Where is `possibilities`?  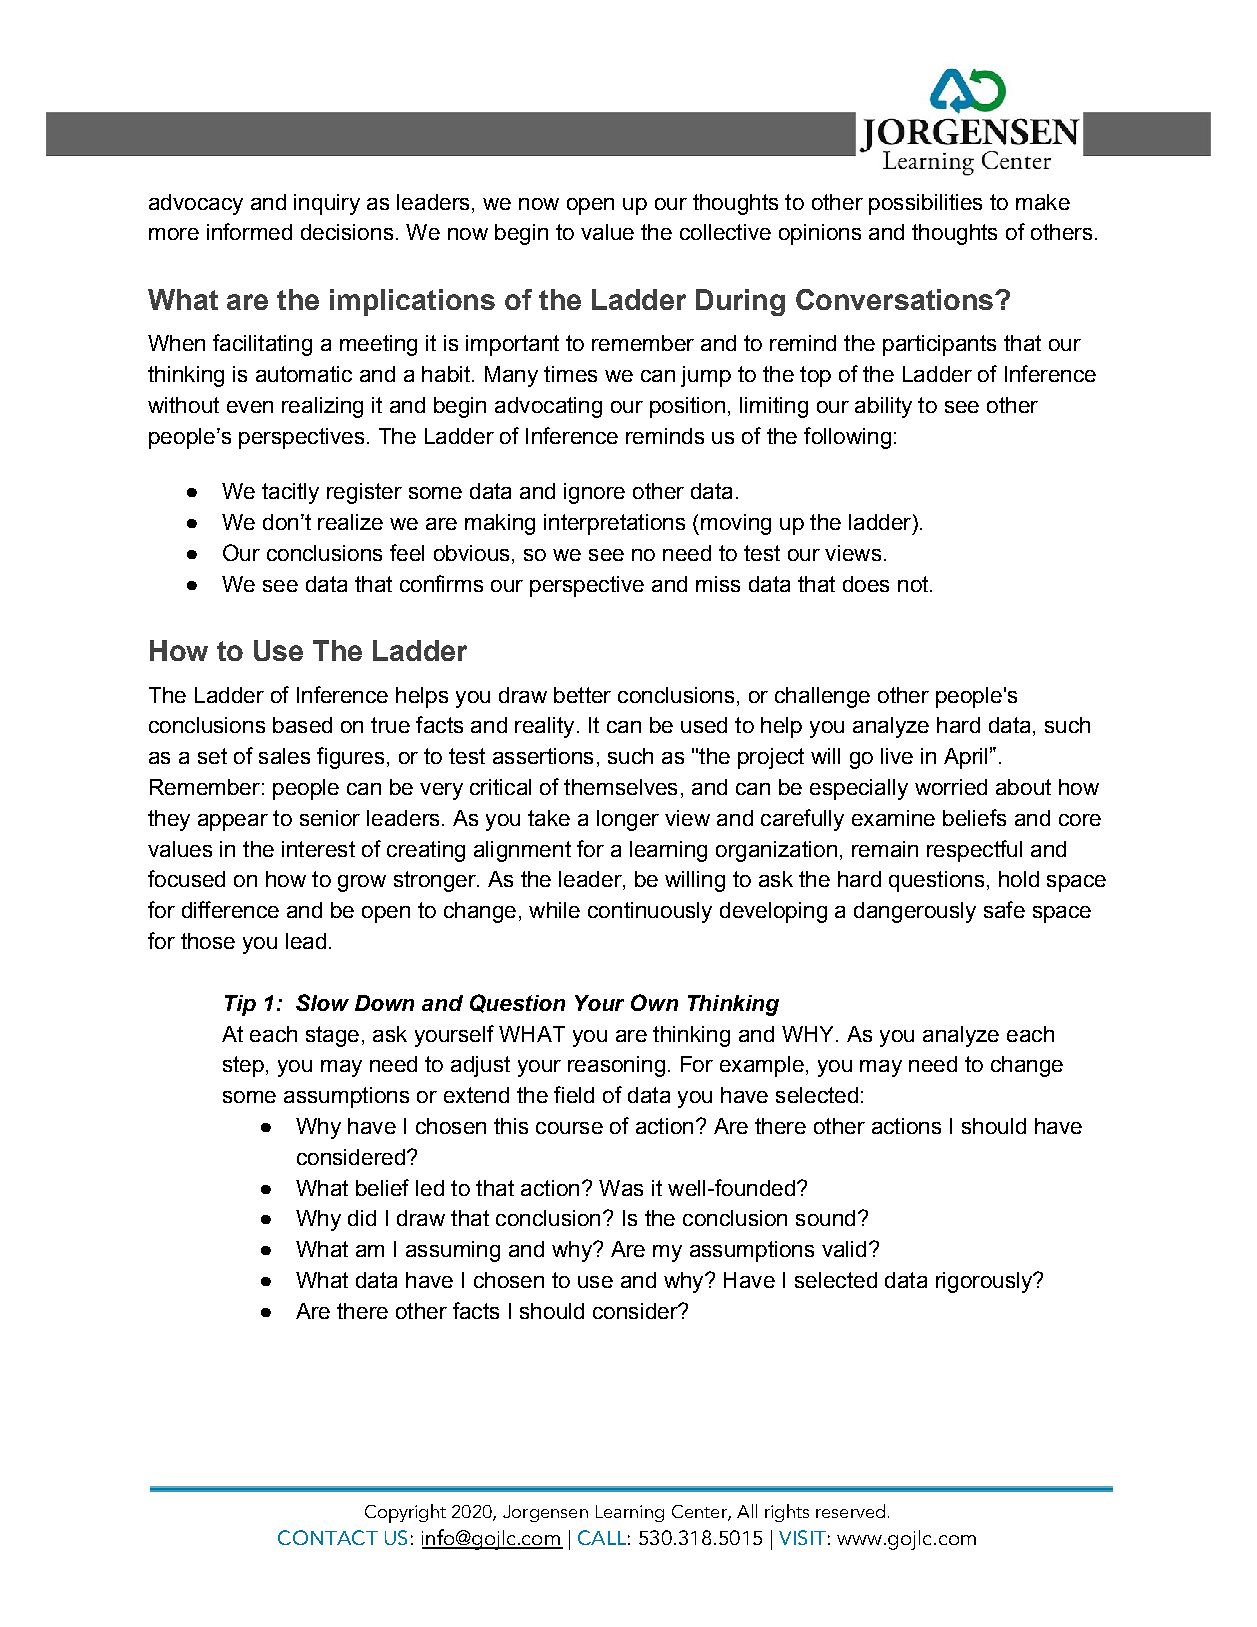
possibilities is located at coordinates (925, 204).
